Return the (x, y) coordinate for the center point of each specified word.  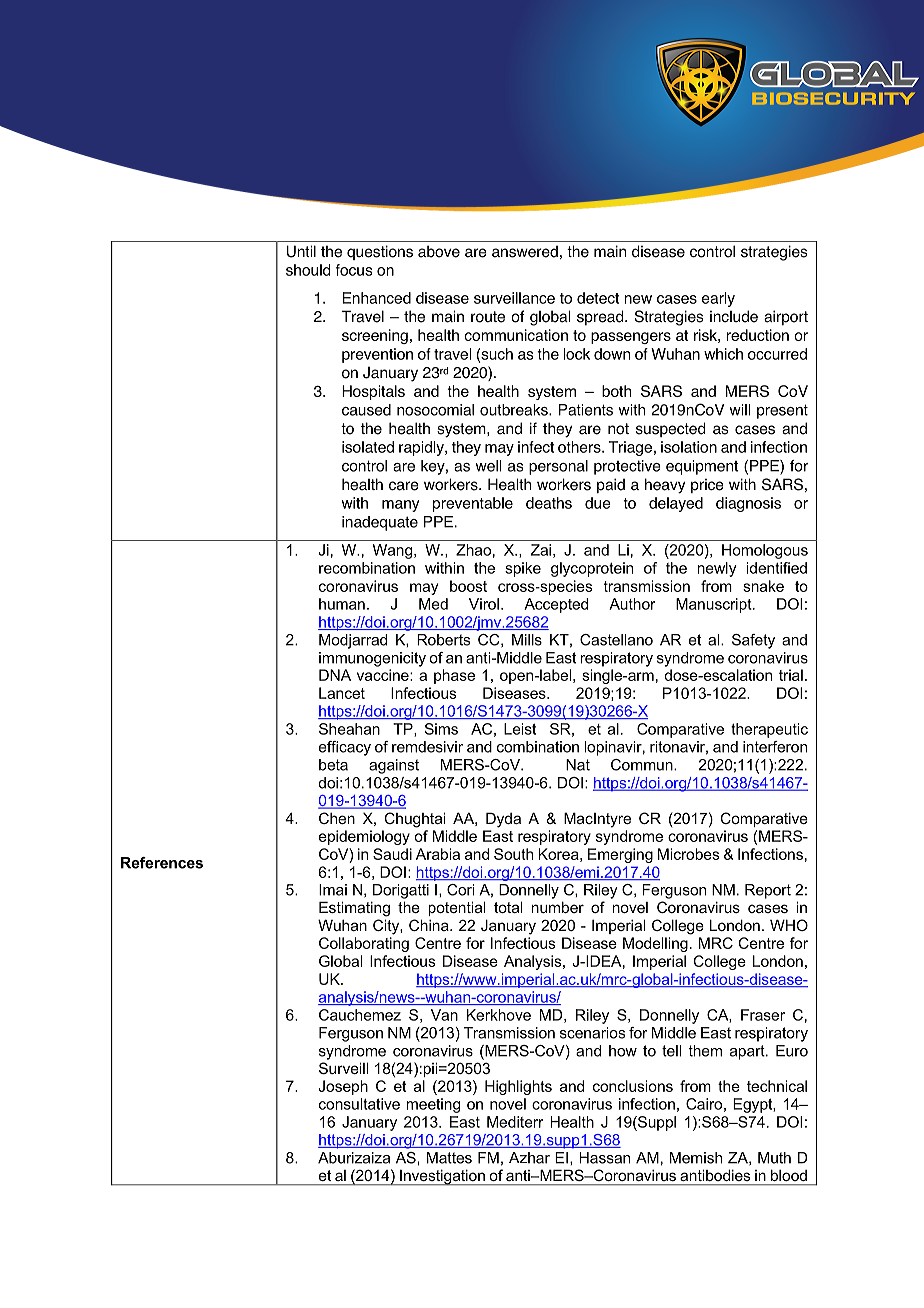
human (342, 604)
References (162, 863)
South (513, 854)
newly (717, 569)
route (488, 317)
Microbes (688, 854)
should (308, 270)
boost (468, 586)
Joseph (343, 1087)
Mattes (449, 1158)
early (718, 299)
